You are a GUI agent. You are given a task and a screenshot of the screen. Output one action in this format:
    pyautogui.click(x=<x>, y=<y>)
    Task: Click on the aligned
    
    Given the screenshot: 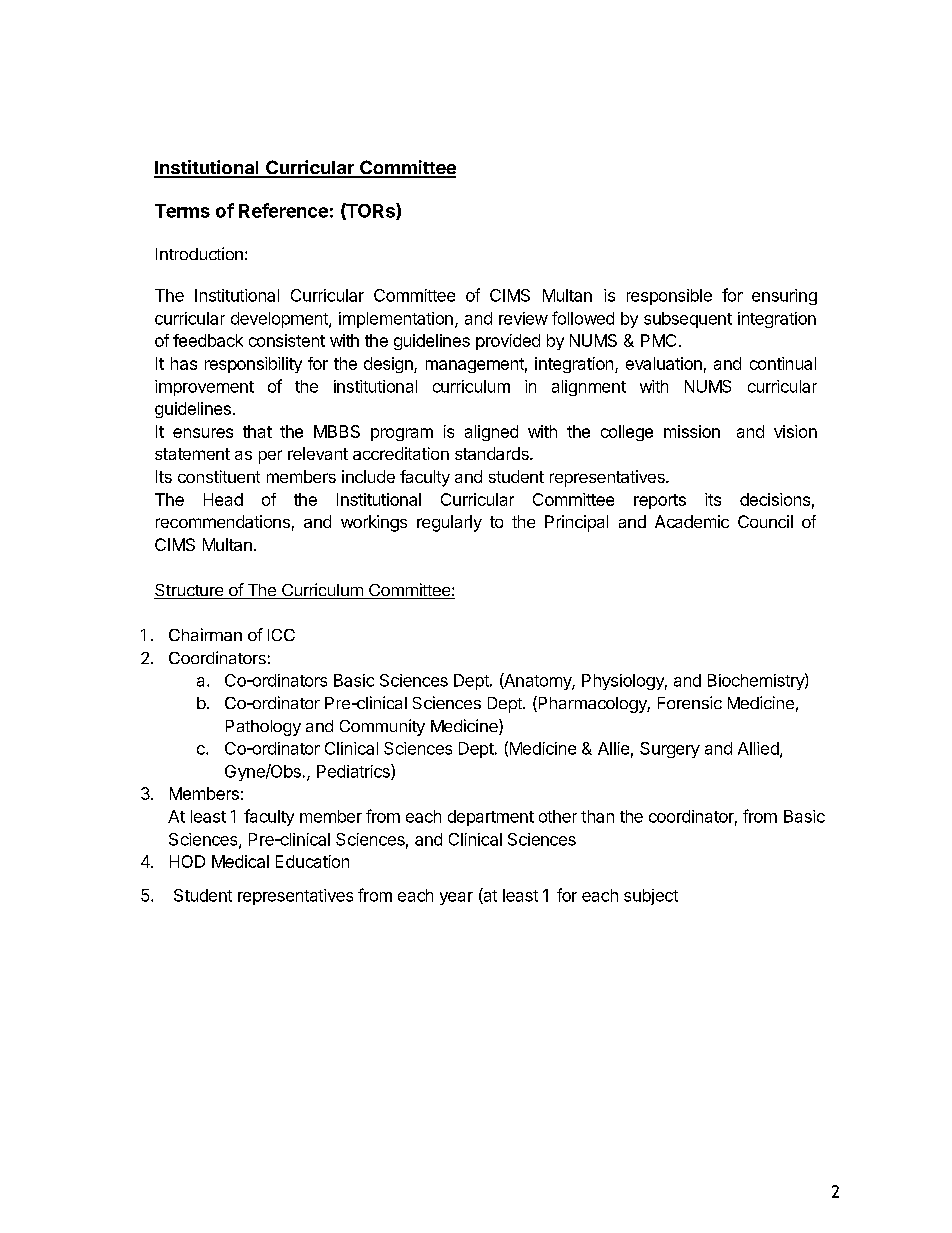 What is the action you would take?
    pyautogui.click(x=491, y=433)
